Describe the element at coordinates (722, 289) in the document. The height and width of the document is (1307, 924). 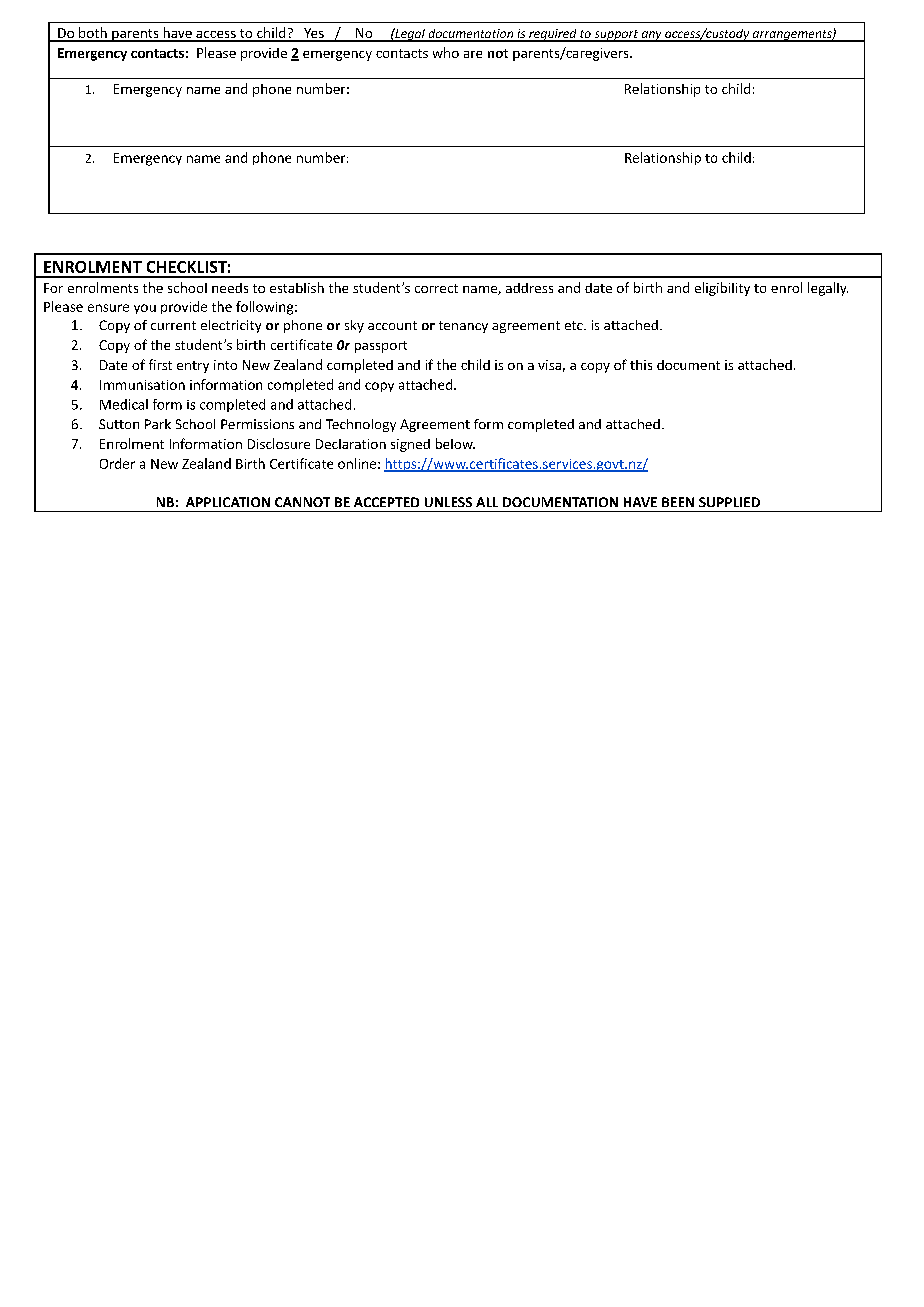
I see `eligibility` at that location.
